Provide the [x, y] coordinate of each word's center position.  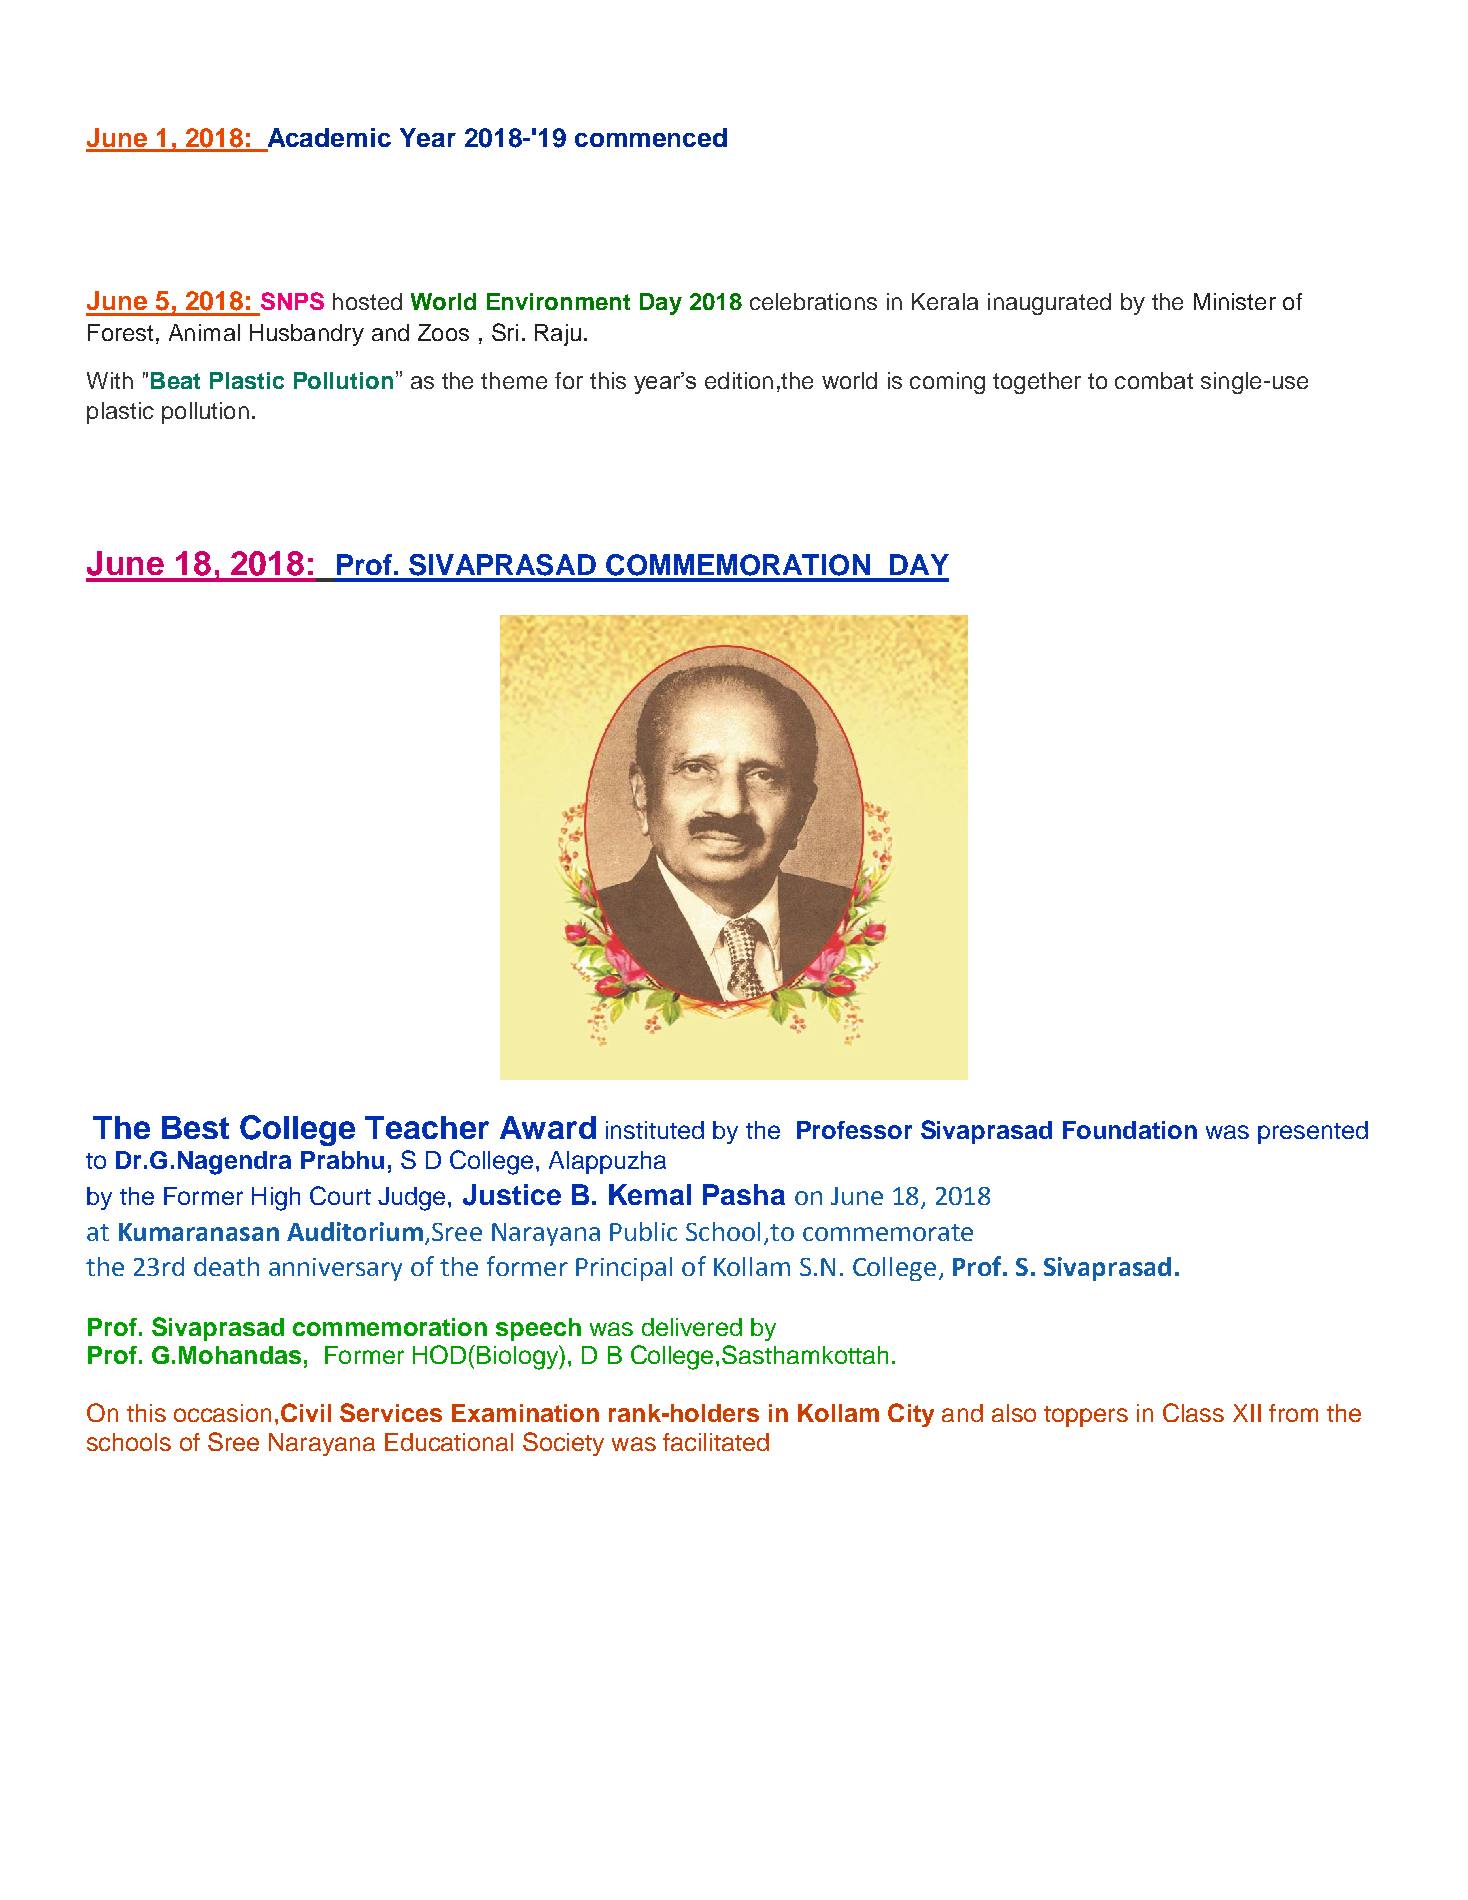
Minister [1235, 301]
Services [391, 1412]
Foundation [1130, 1130]
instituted [655, 1130]
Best [195, 1127]
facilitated [716, 1442]
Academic [329, 137]
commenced [651, 137]
